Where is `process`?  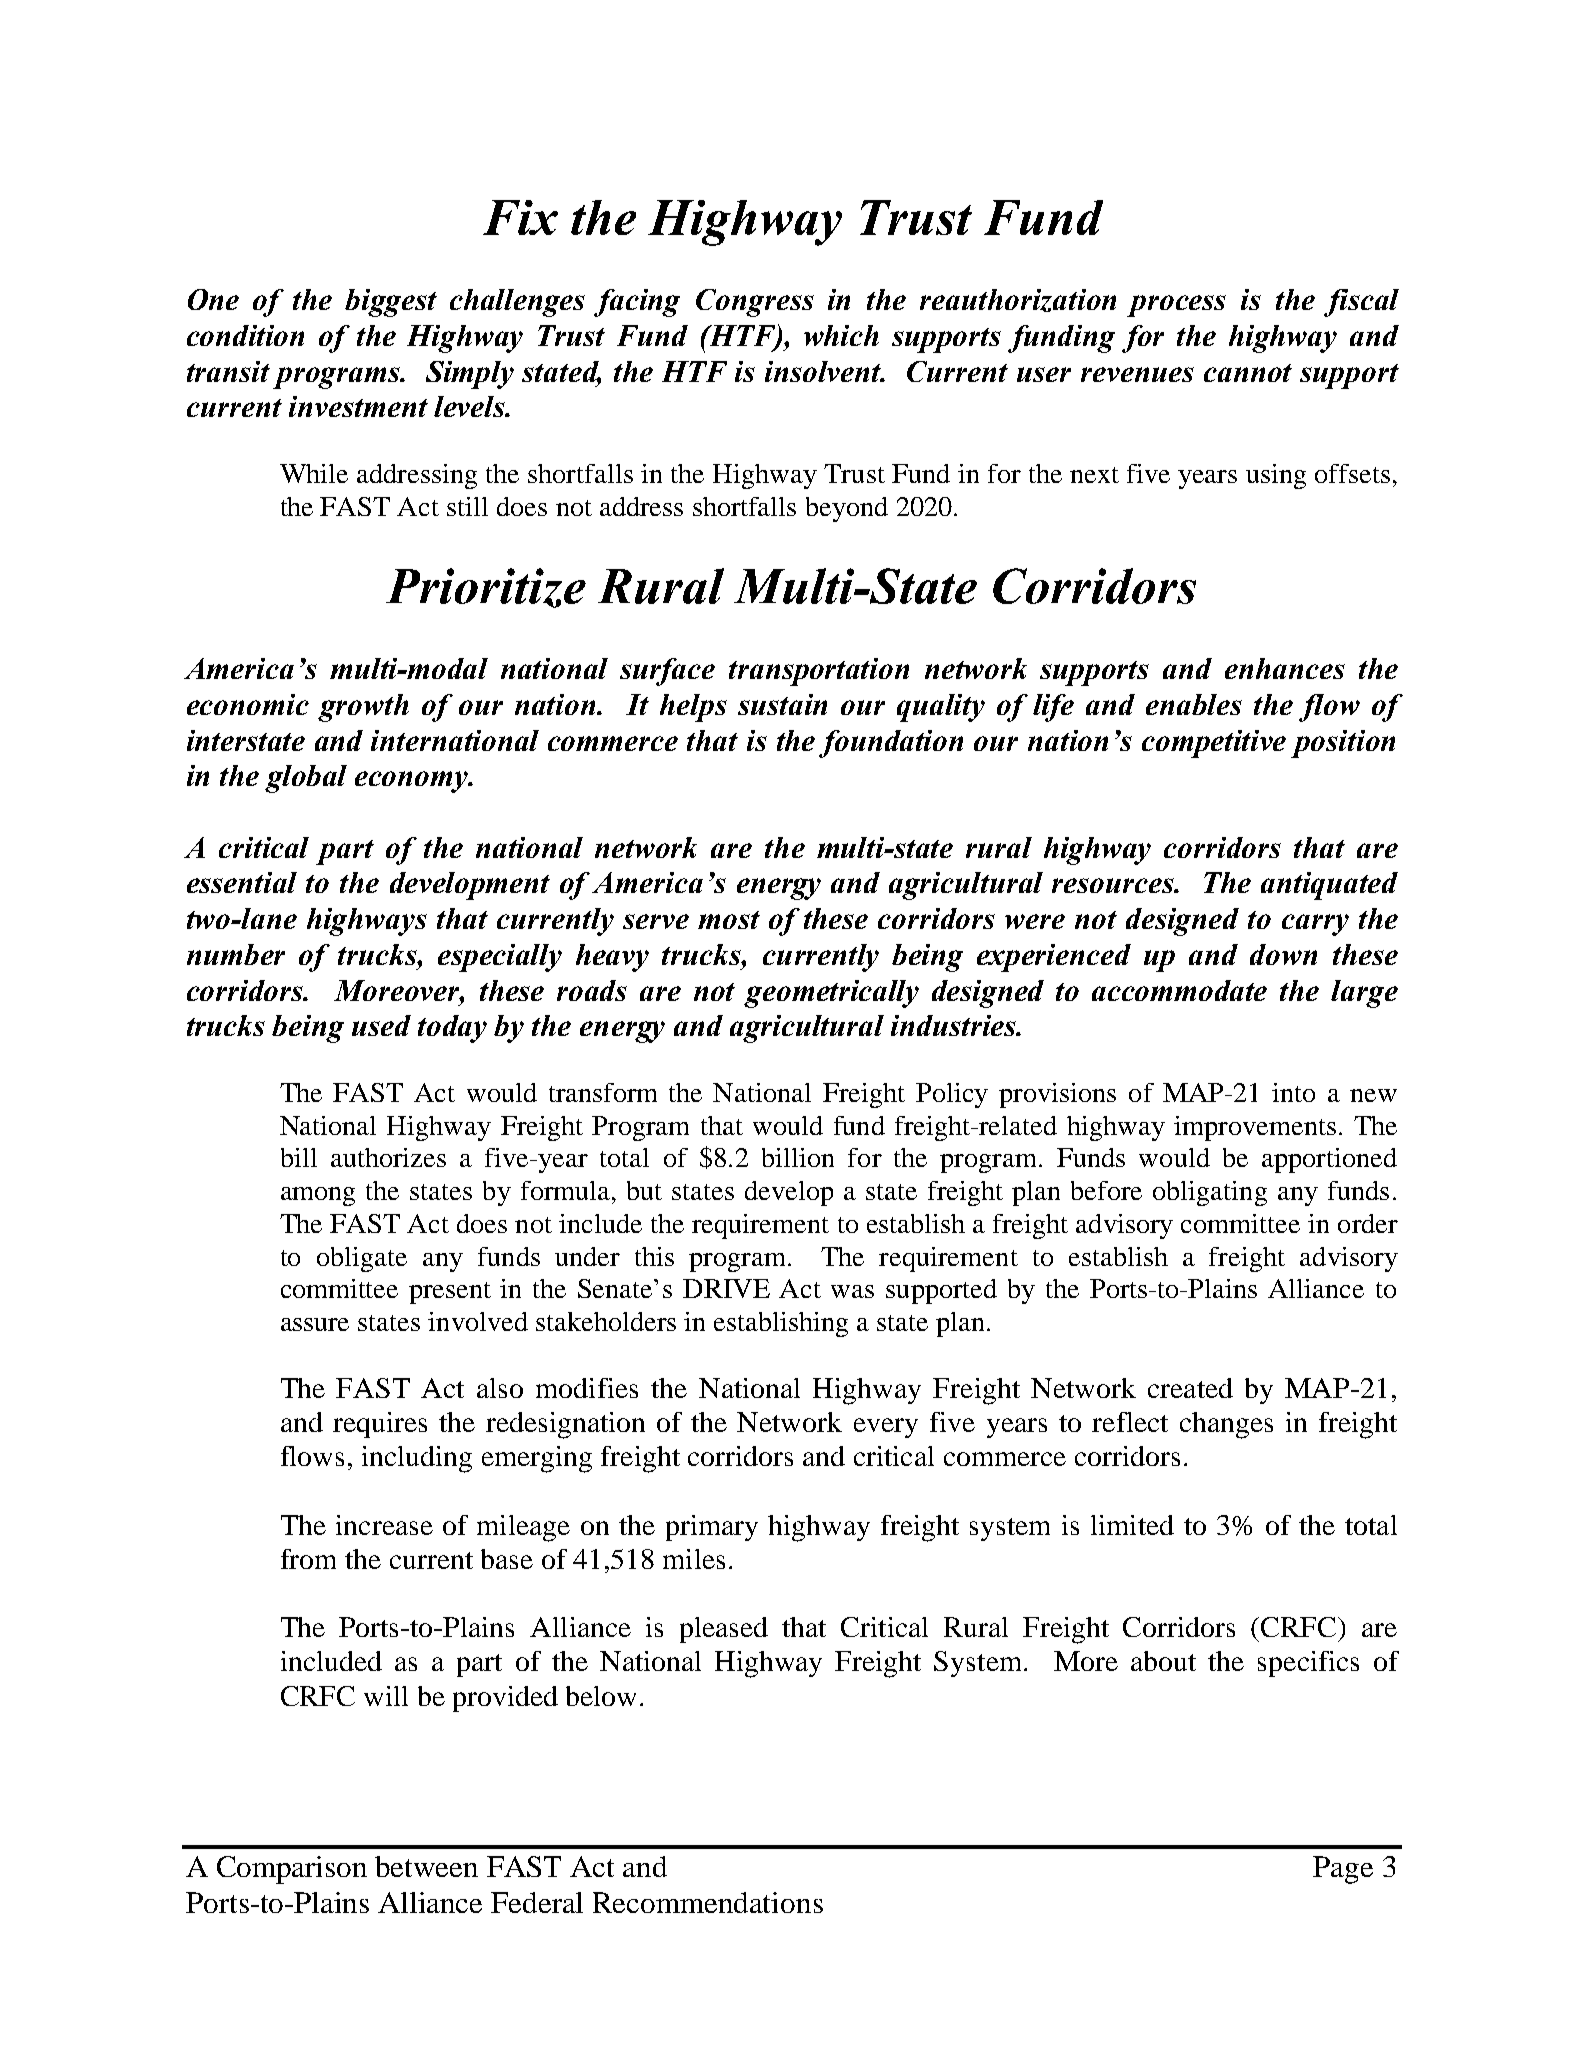 process is located at coordinates (1176, 306).
